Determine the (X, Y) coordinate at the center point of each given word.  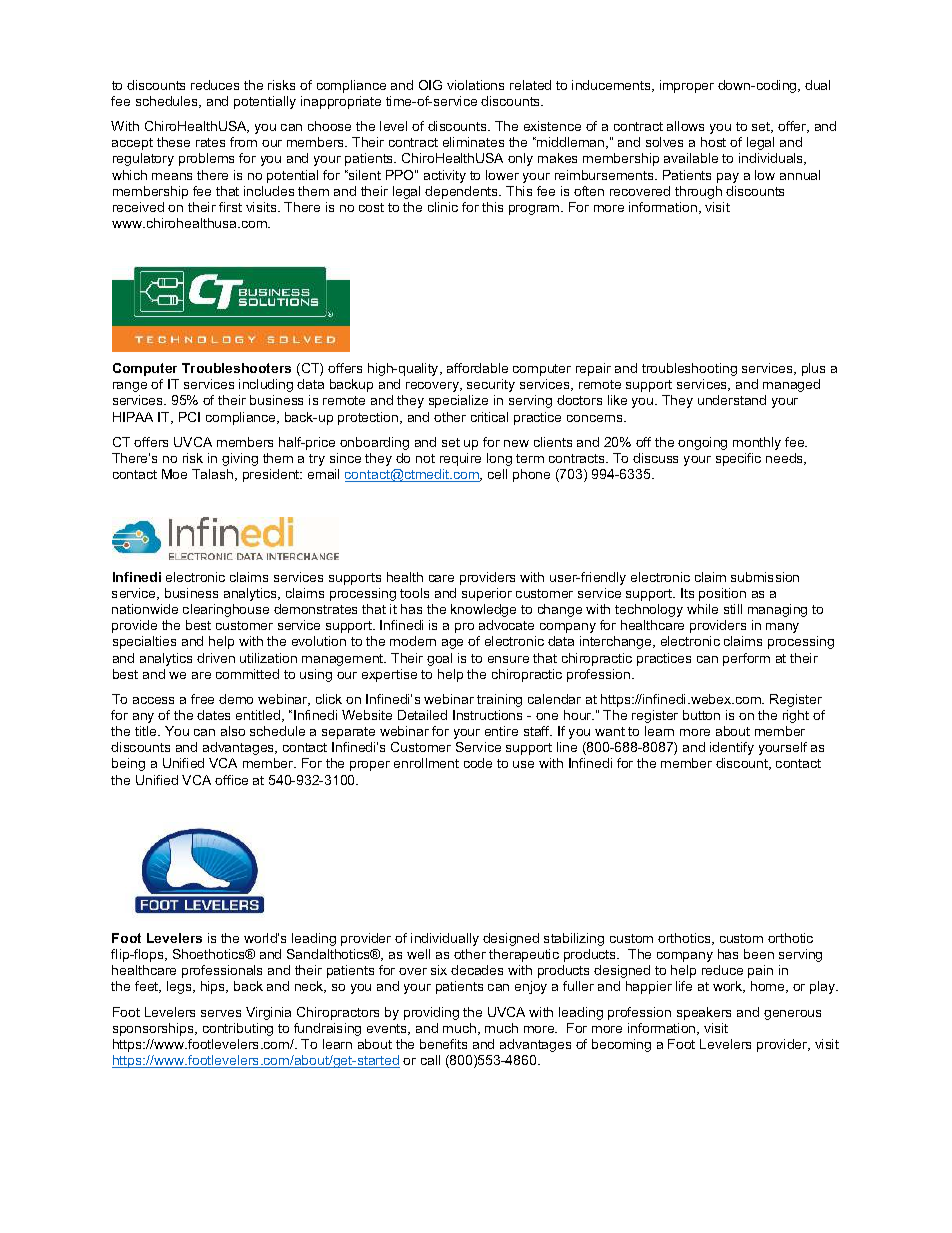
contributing (238, 1029)
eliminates (473, 142)
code (478, 763)
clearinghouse (226, 610)
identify (732, 748)
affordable (477, 368)
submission (765, 577)
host (713, 142)
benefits (443, 1044)
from (243, 142)
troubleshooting (689, 369)
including (266, 385)
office (231, 780)
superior (487, 594)
